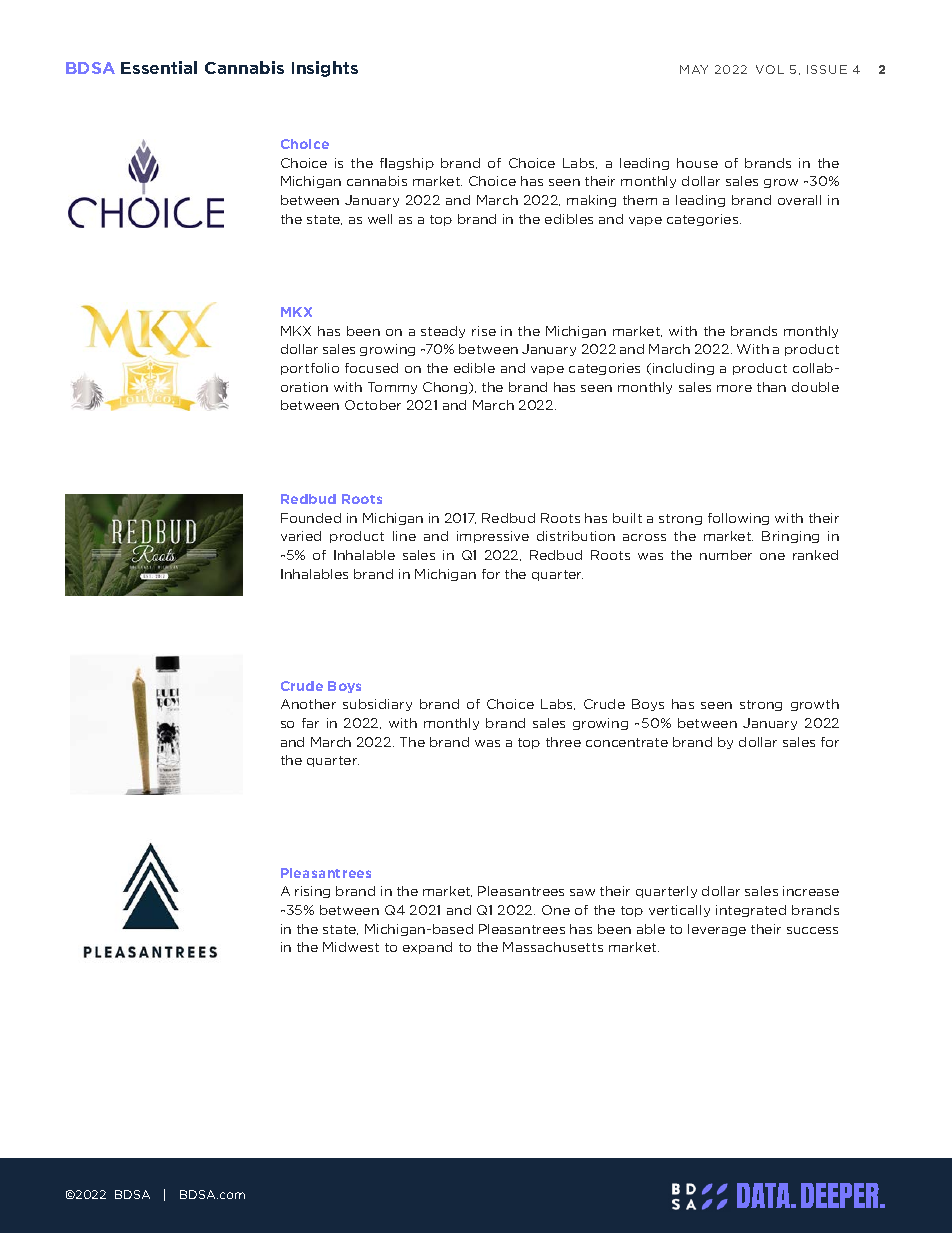 The image size is (952, 1233). Describe the element at coordinates (159, 67) in the screenshot. I see `Essential` at that location.
